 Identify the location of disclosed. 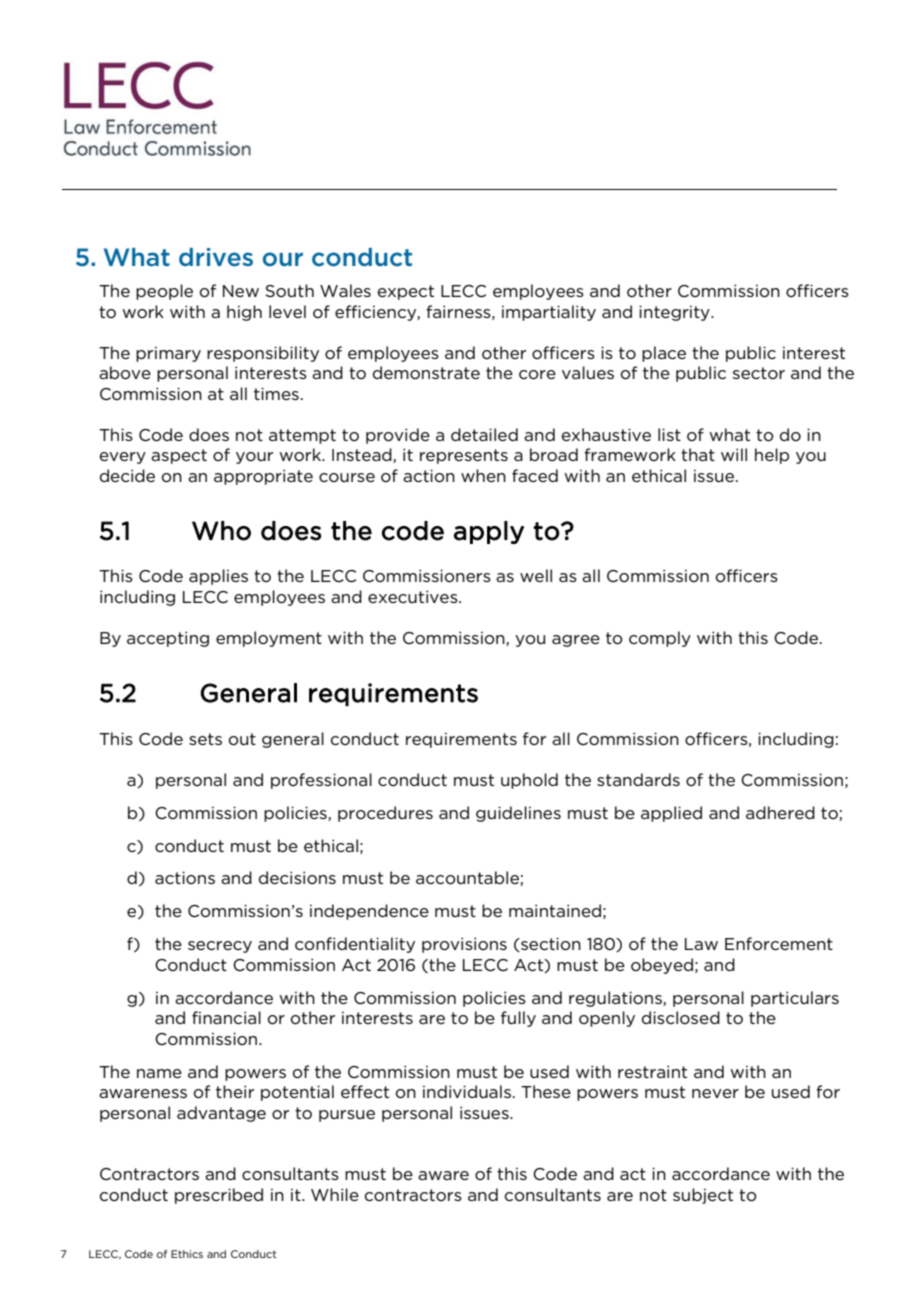
(681, 1017).
